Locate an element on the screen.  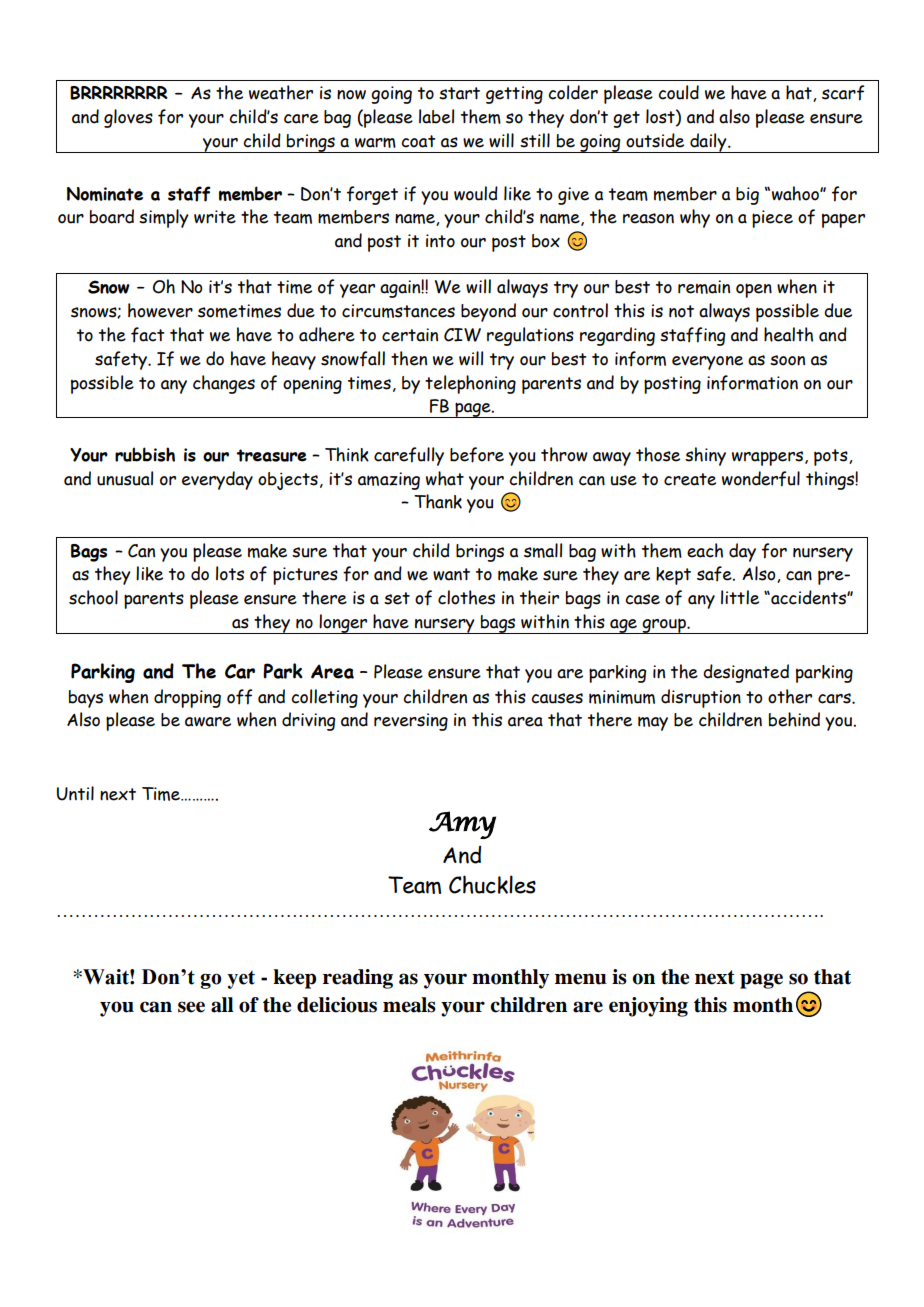
each is located at coordinates (705, 550).
